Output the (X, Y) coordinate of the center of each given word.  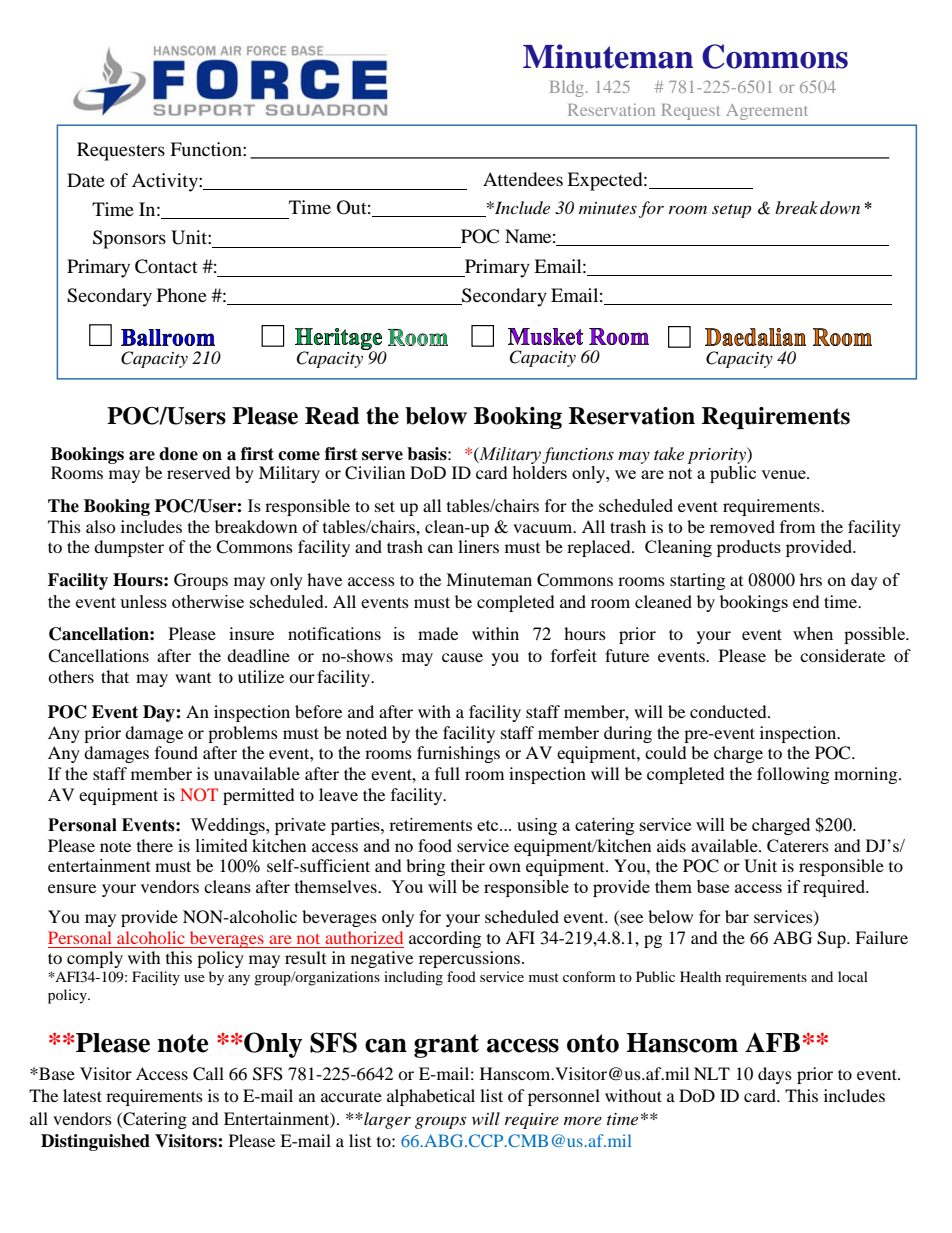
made (438, 633)
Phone (182, 295)
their (468, 865)
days (775, 1075)
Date (86, 180)
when (813, 633)
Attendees (523, 179)
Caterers (798, 845)
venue (784, 474)
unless (143, 601)
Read (332, 416)
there (155, 845)
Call (208, 1074)
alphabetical (431, 1097)
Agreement (767, 112)
